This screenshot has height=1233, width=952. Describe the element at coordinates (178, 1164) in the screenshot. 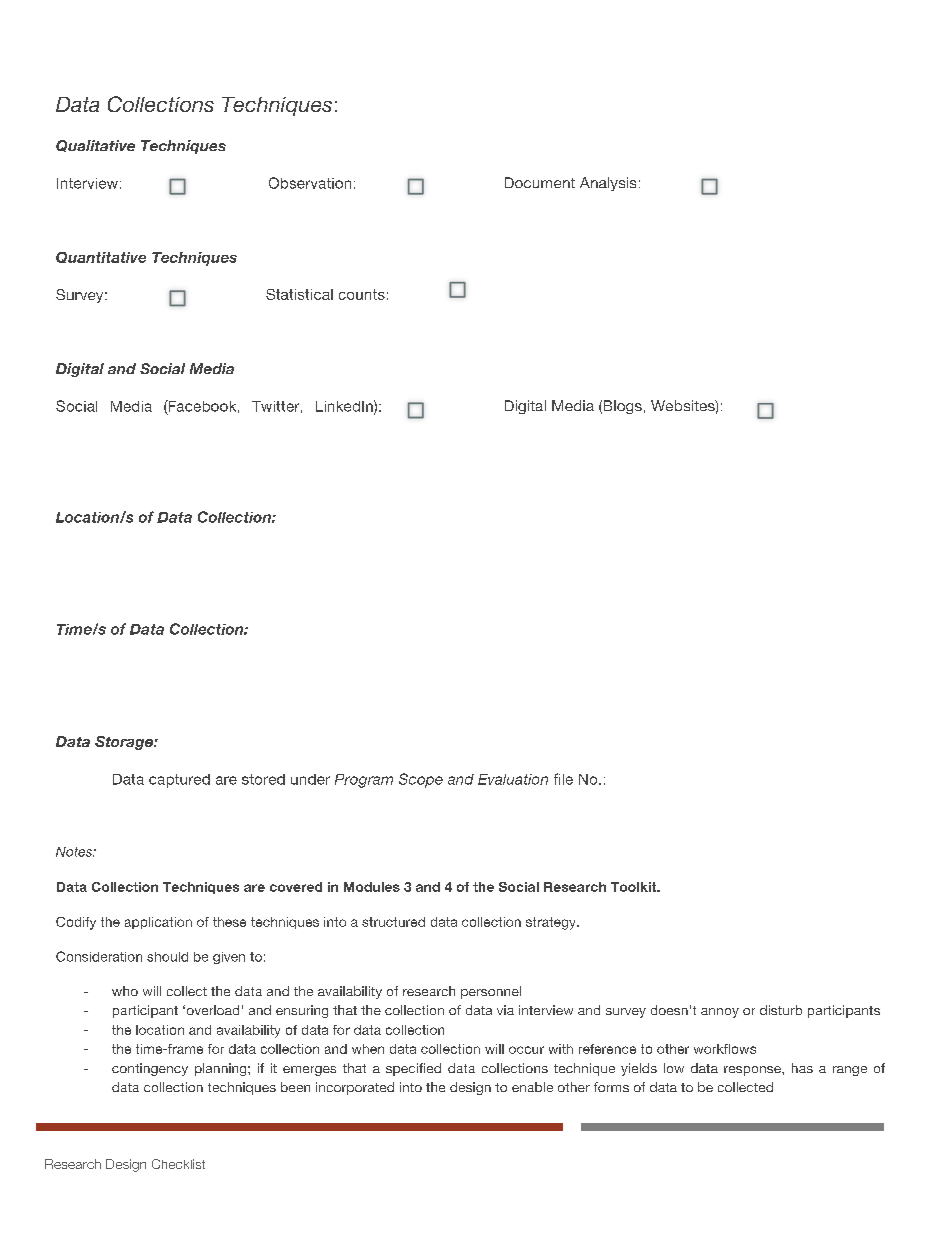

I see `Checklist` at that location.
